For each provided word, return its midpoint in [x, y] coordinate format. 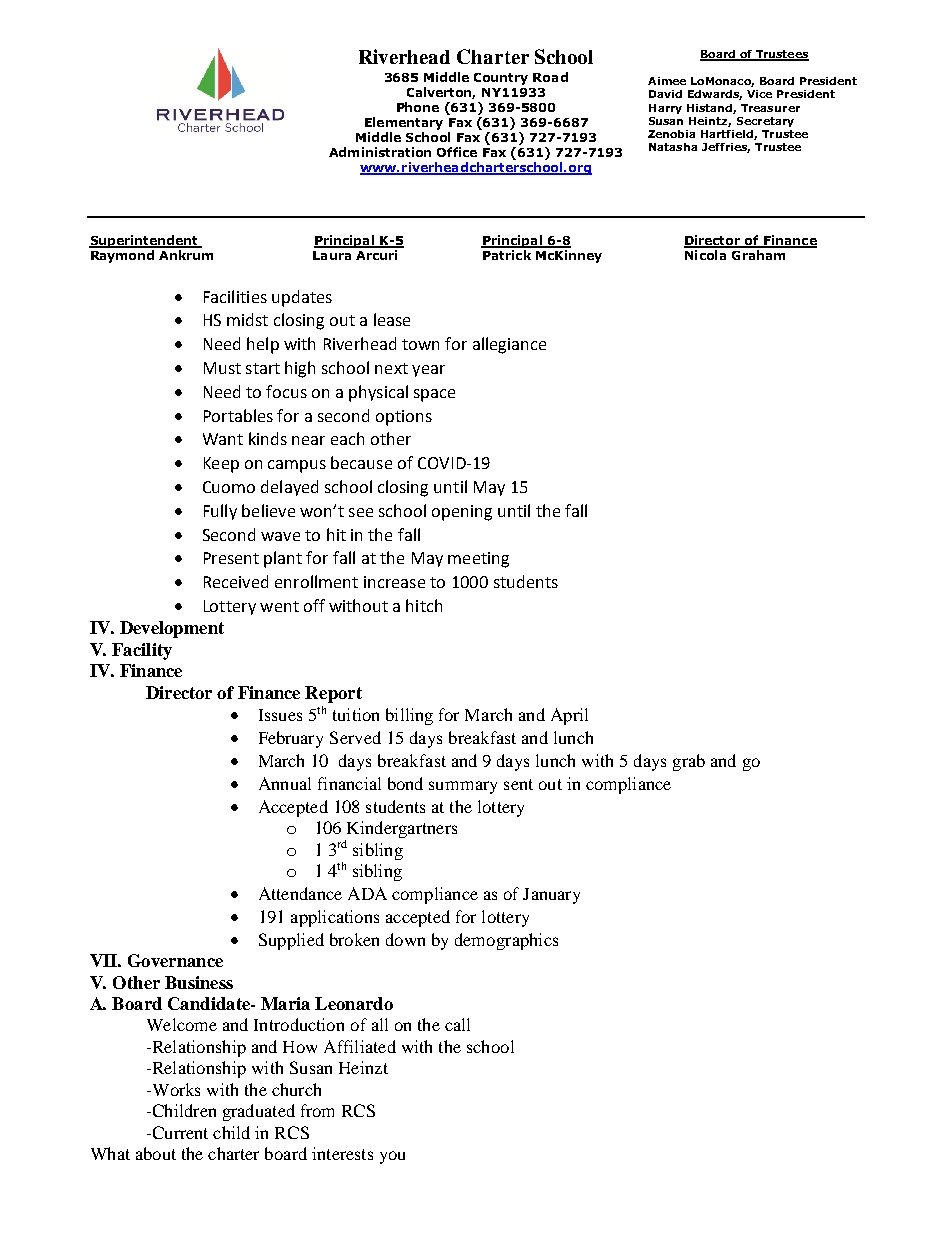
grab [689, 762]
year [428, 371]
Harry [665, 109]
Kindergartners [401, 831]
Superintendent [144, 241]
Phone [418, 107]
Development [172, 629]
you [392, 1157]
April [569, 716]
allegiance [509, 345]
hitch [424, 605]
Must [222, 368]
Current [179, 1132]
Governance [175, 960]
